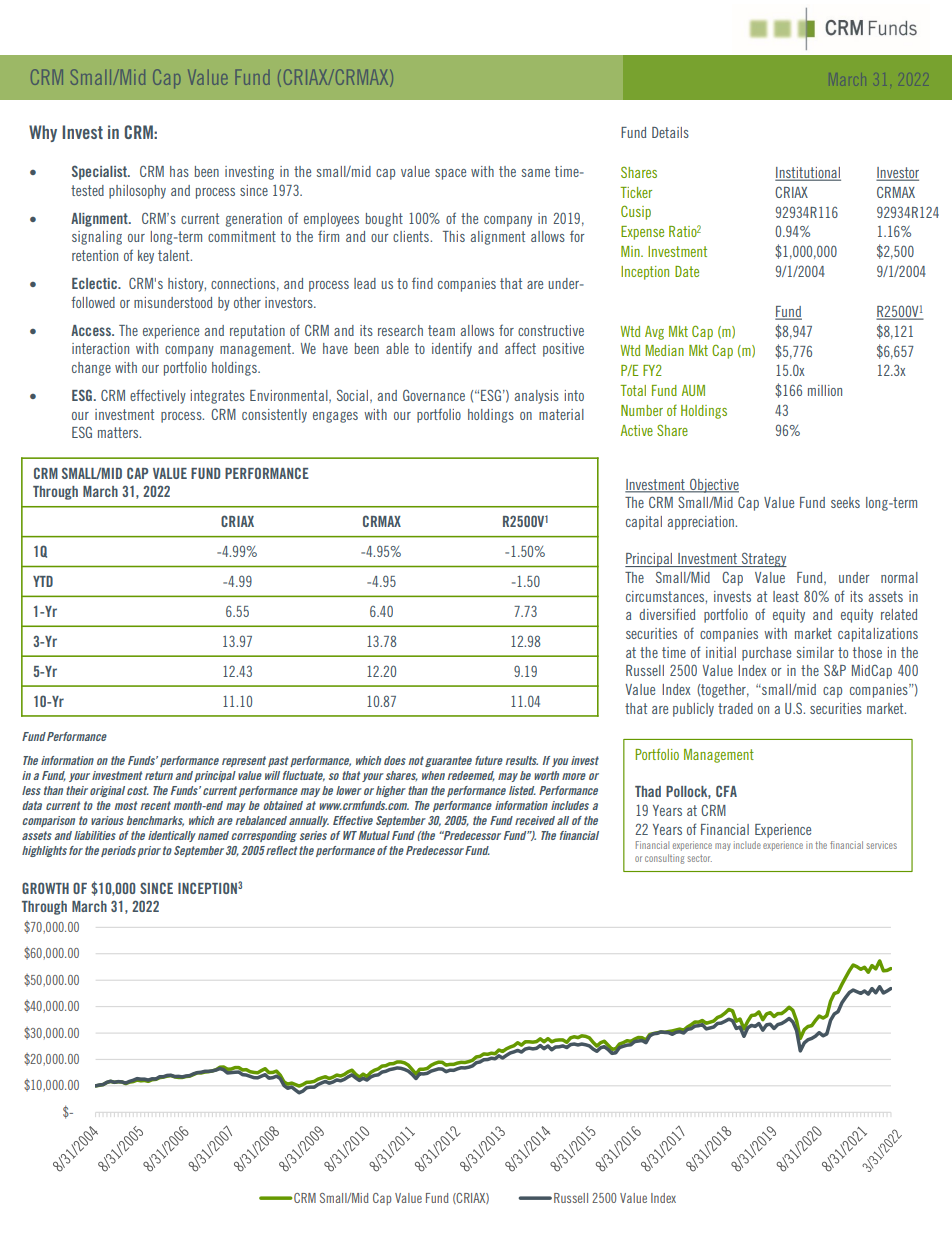 The image size is (952, 1233). What do you see at coordinates (91, 369) in the screenshot?
I see `change` at bounding box center [91, 369].
